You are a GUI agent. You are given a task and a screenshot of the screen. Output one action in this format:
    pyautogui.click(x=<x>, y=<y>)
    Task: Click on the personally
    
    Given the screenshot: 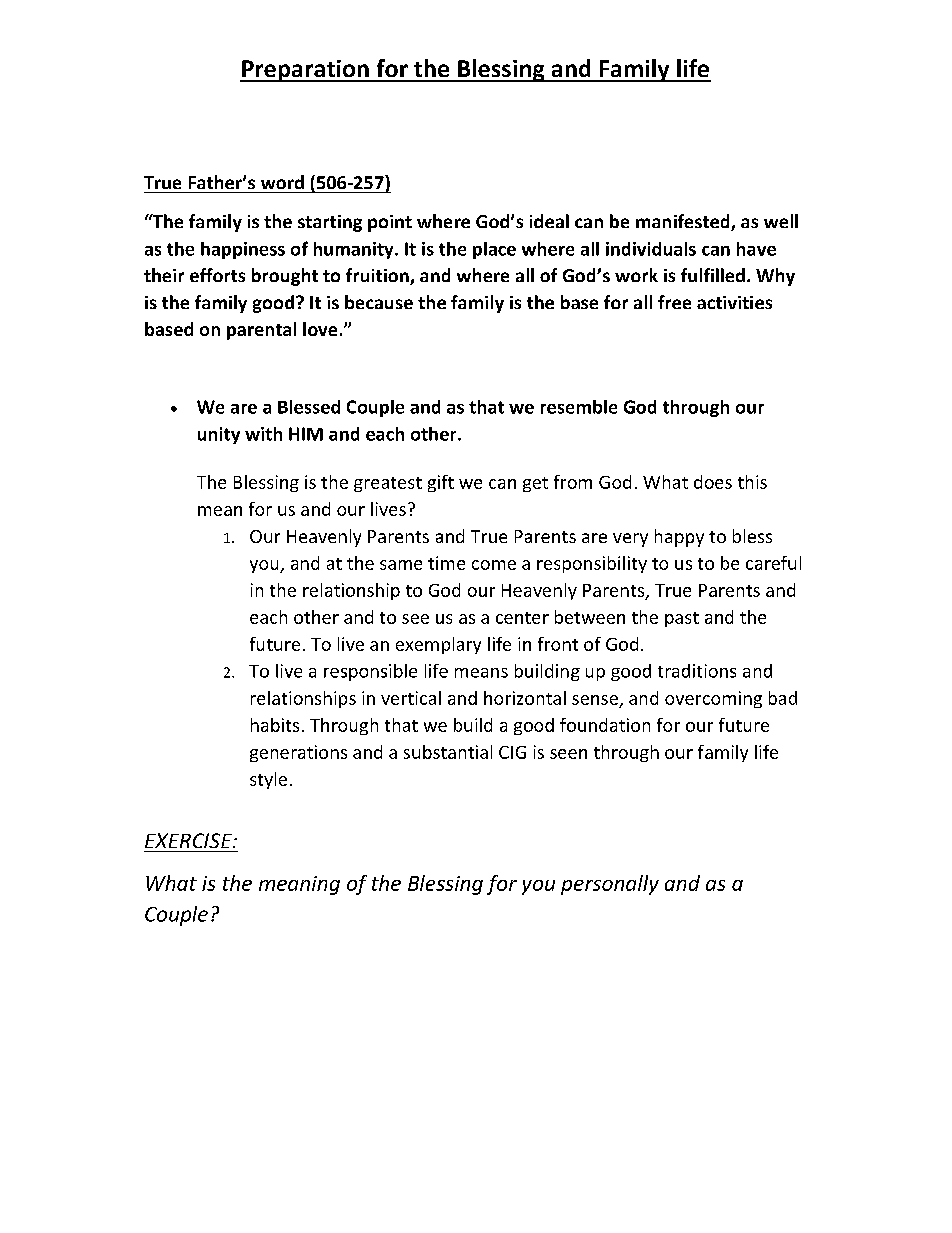 What is the action you would take?
    pyautogui.click(x=610, y=885)
